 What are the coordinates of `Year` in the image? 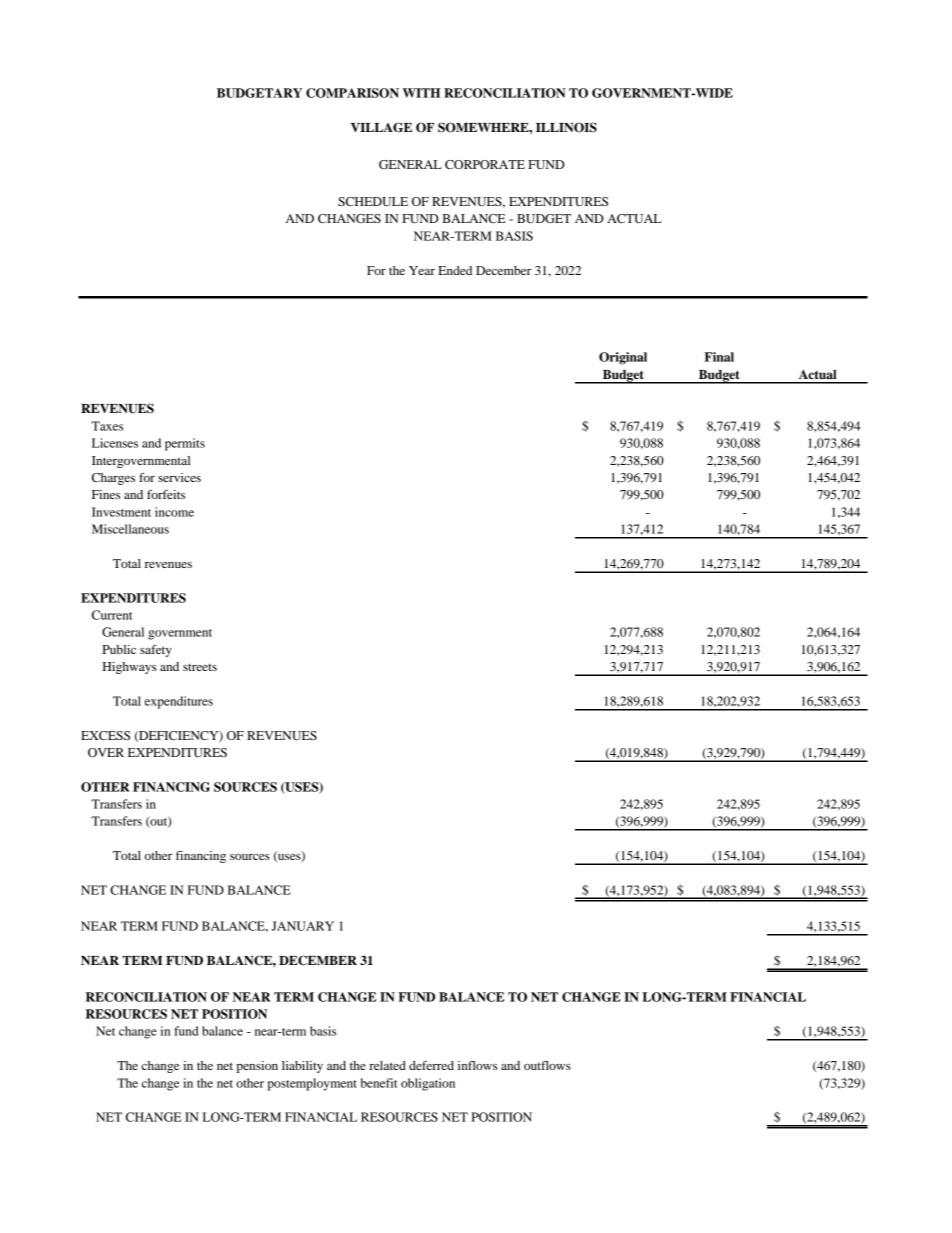 It's located at (422, 270).
